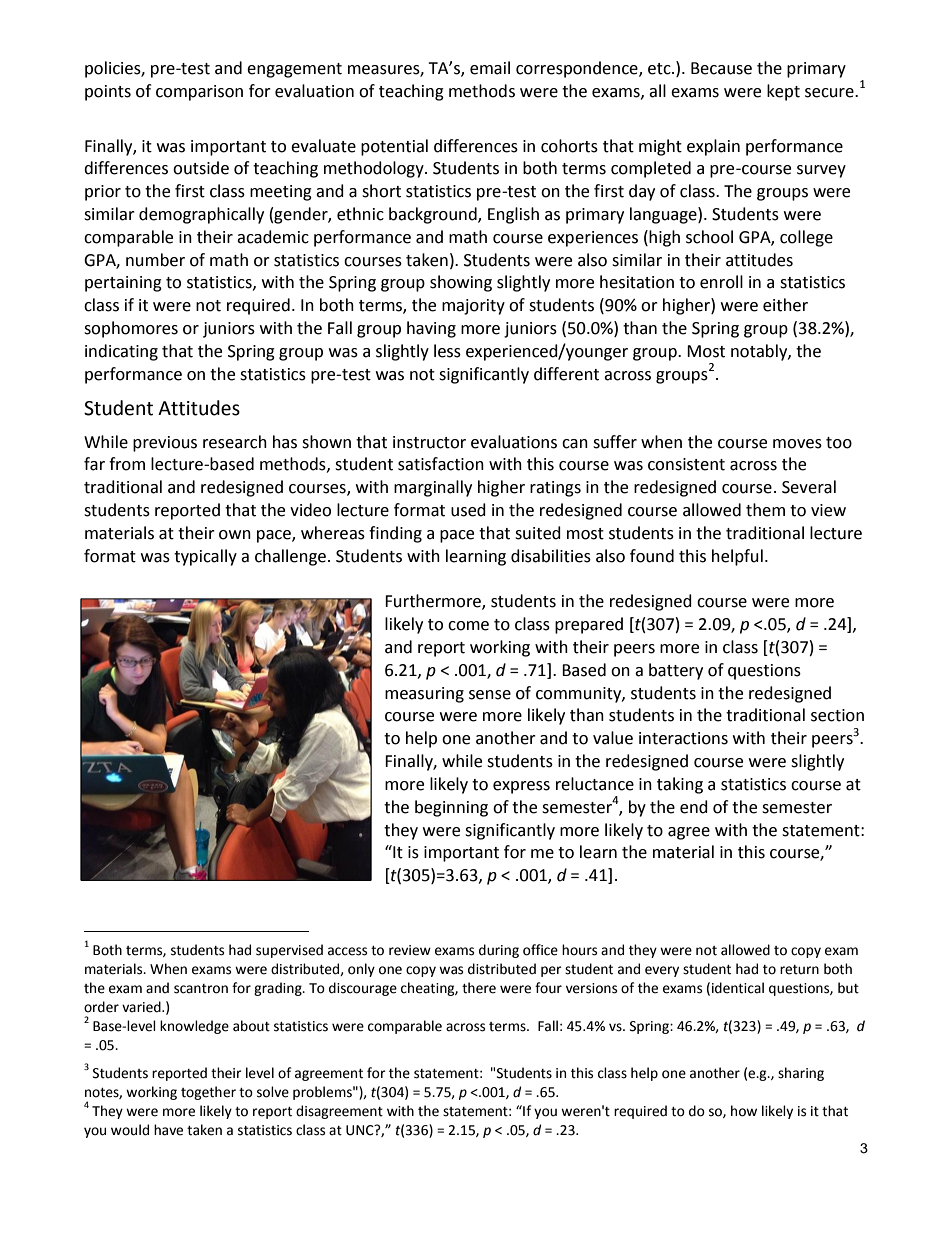  What do you see at coordinates (783, 92) in the screenshot?
I see `kept` at bounding box center [783, 92].
